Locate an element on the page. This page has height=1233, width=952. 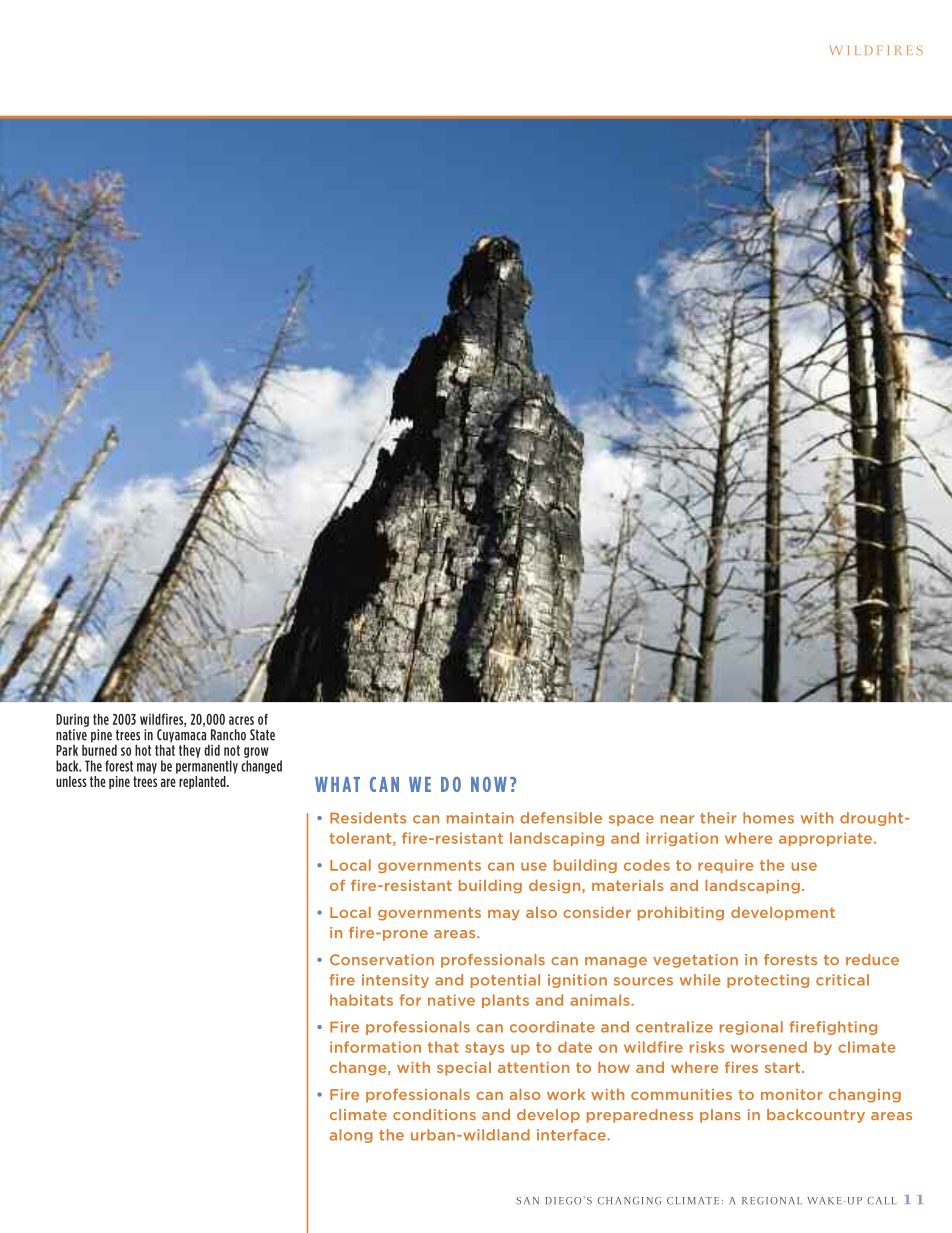
along is located at coordinates (351, 1136).
